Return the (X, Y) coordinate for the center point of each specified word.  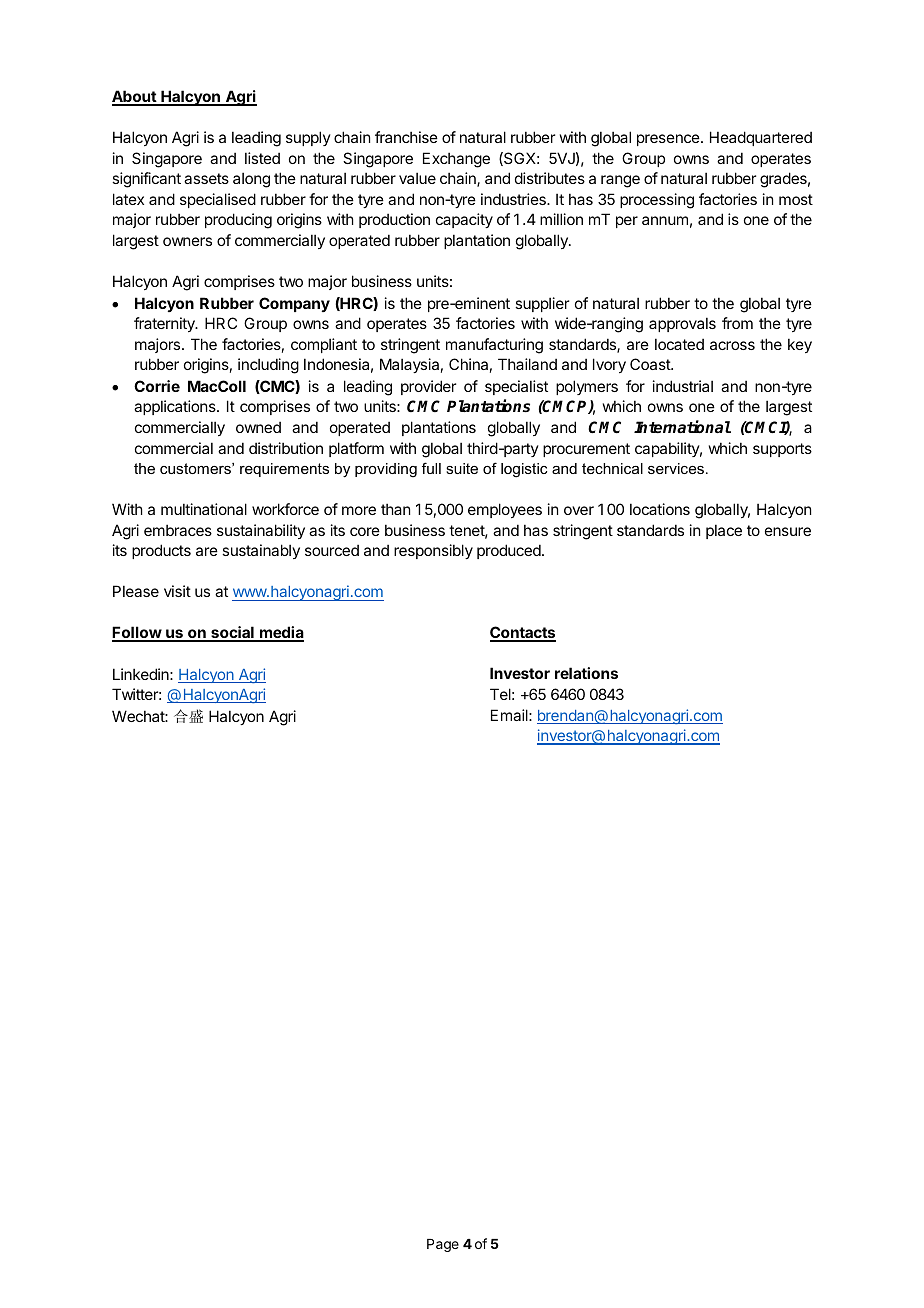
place (724, 531)
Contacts (523, 634)
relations (586, 673)
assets (206, 178)
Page (443, 1245)
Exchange (456, 160)
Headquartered (761, 138)
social (232, 633)
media (281, 633)
